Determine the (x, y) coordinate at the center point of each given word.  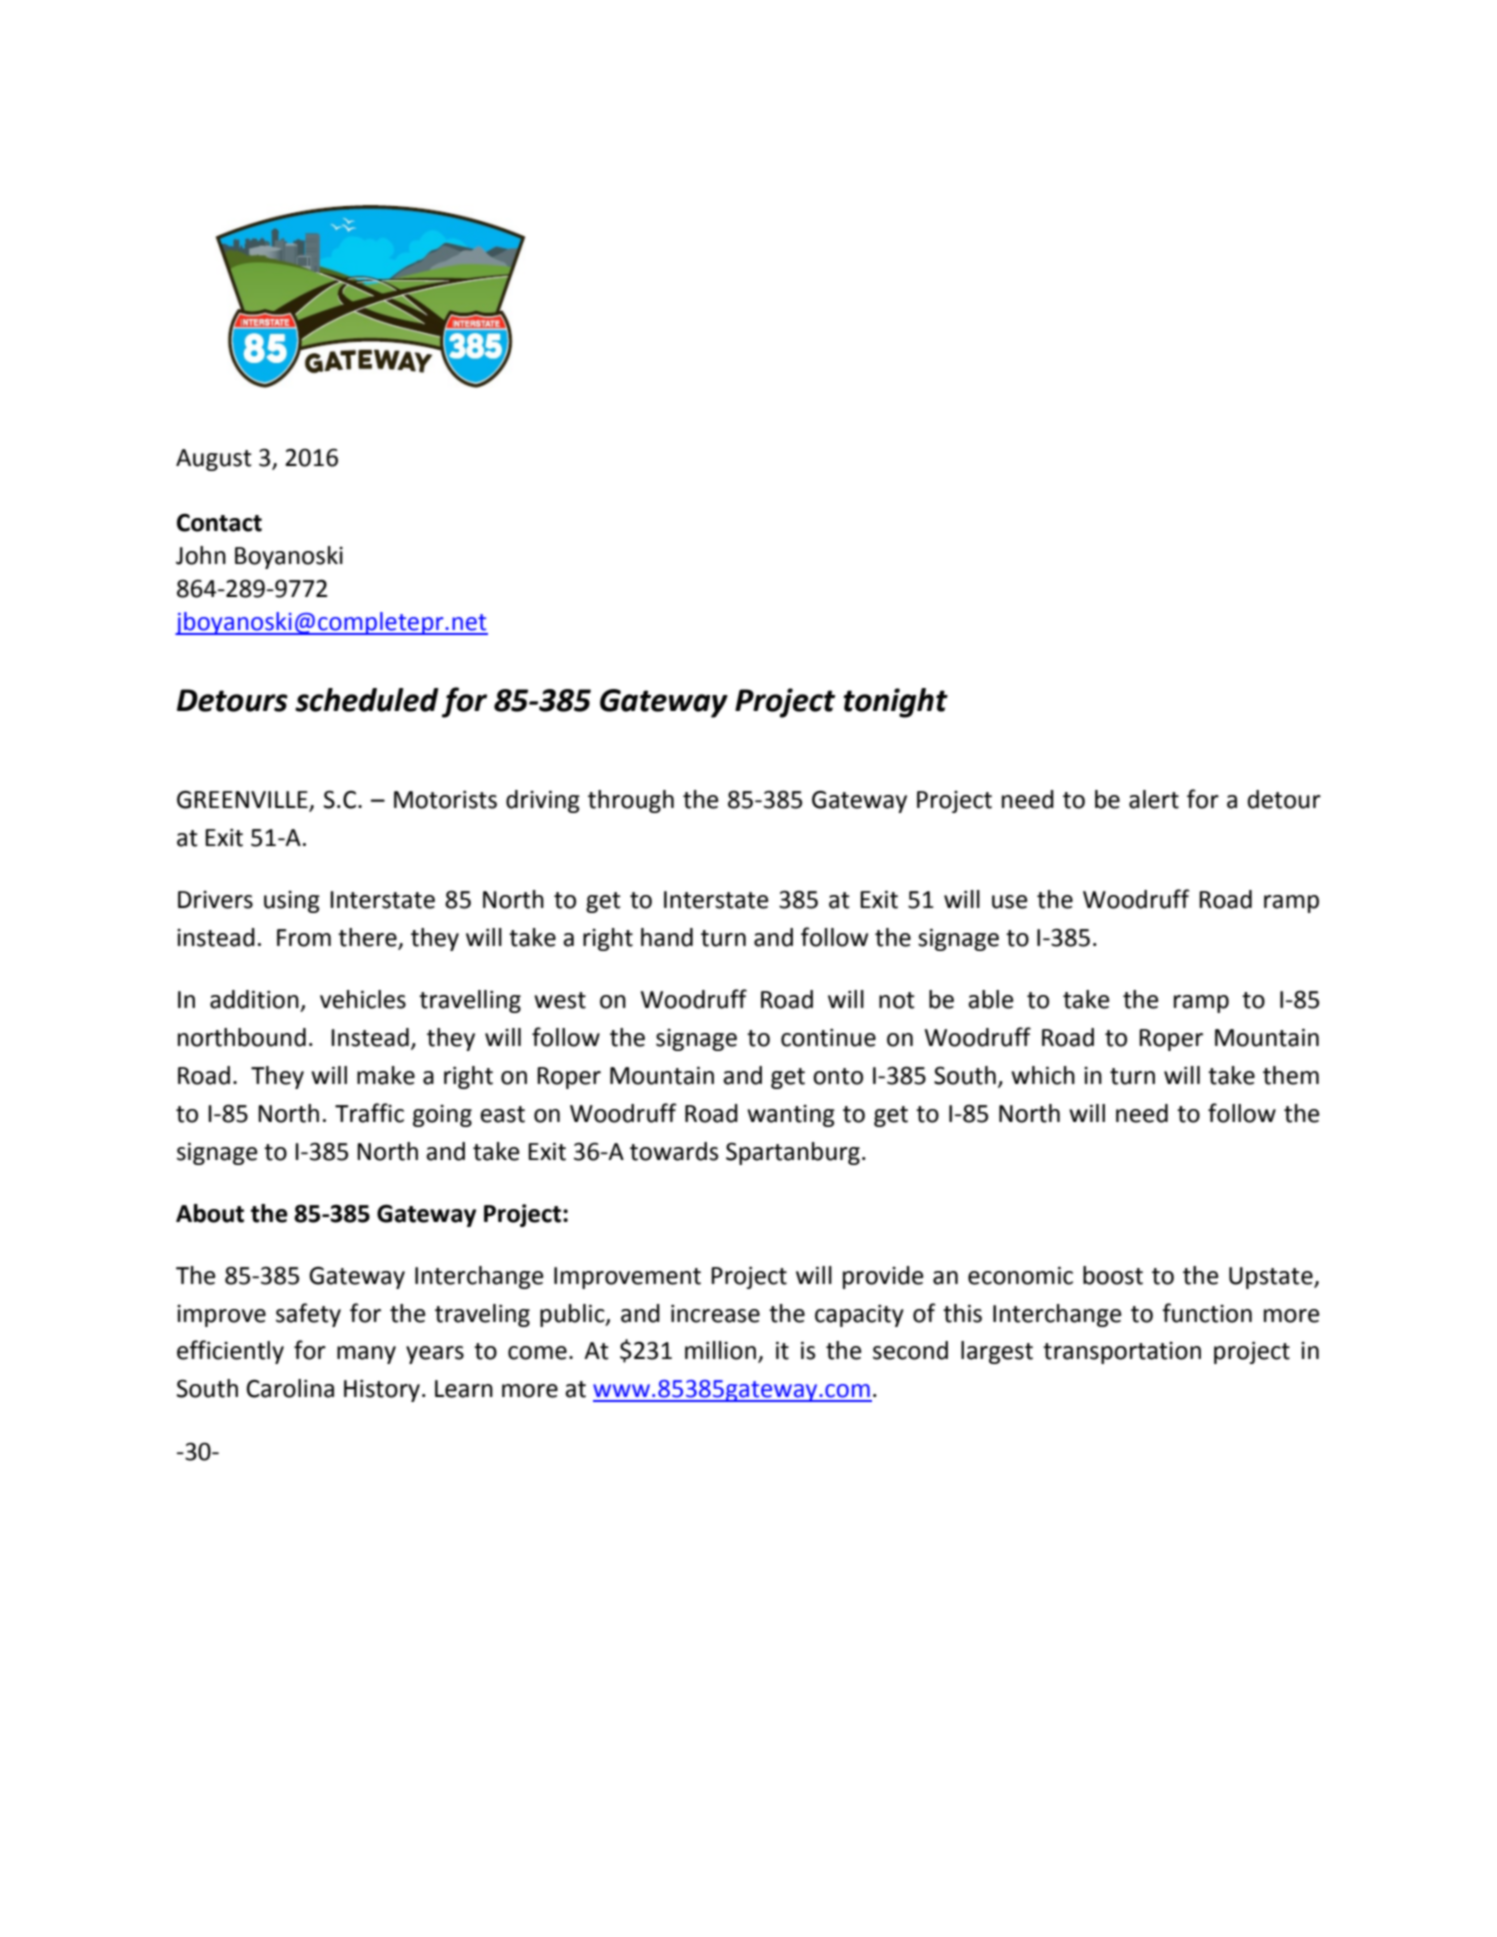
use (1009, 902)
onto (838, 1076)
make (386, 1075)
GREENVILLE (243, 800)
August (214, 460)
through (631, 801)
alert (1154, 799)
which (1043, 1075)
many (366, 1355)
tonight (895, 703)
